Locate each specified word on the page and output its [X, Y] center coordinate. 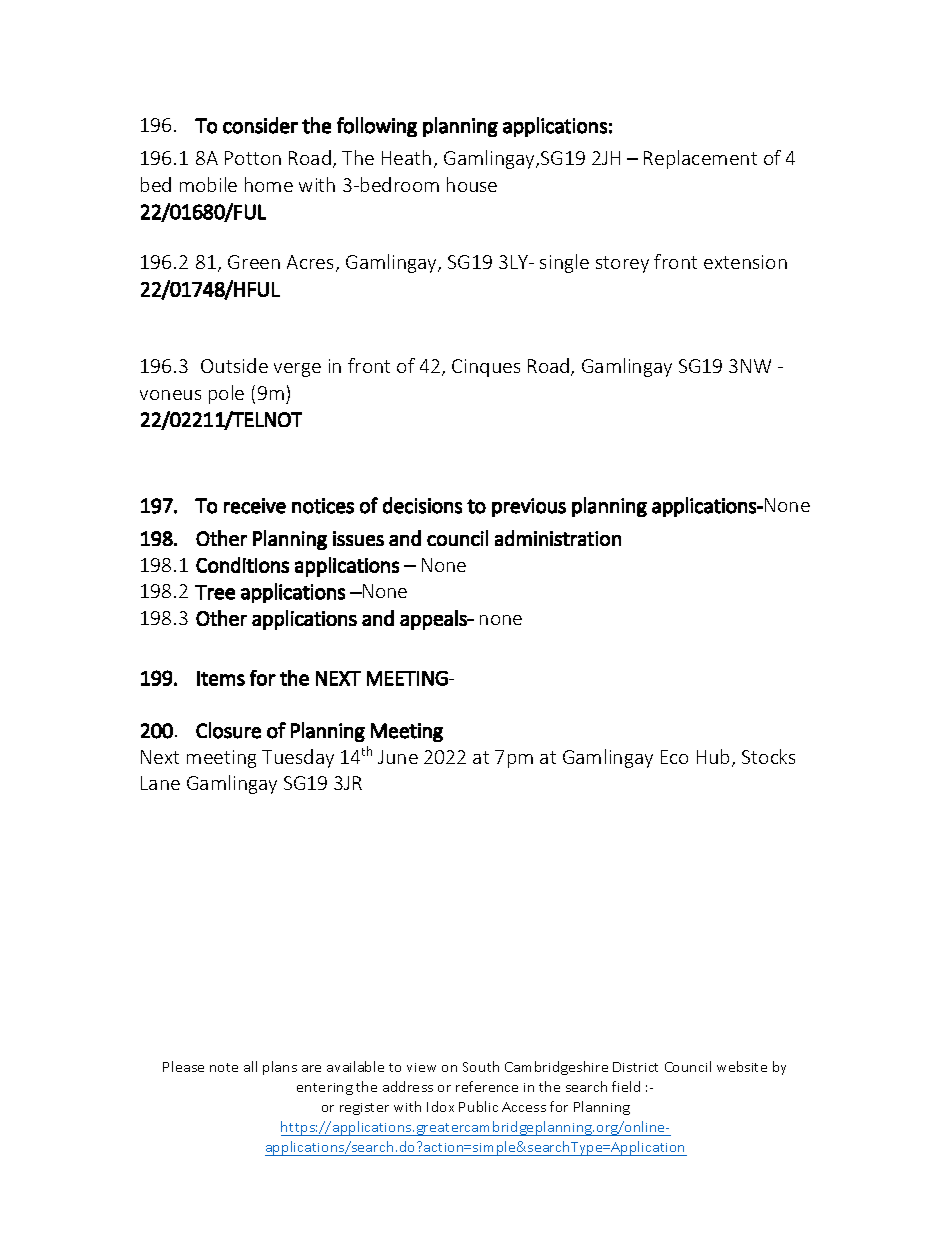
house [472, 184]
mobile [208, 184]
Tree [215, 592]
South [481, 1066]
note [224, 1067]
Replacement [700, 159]
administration [558, 538]
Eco [674, 757]
